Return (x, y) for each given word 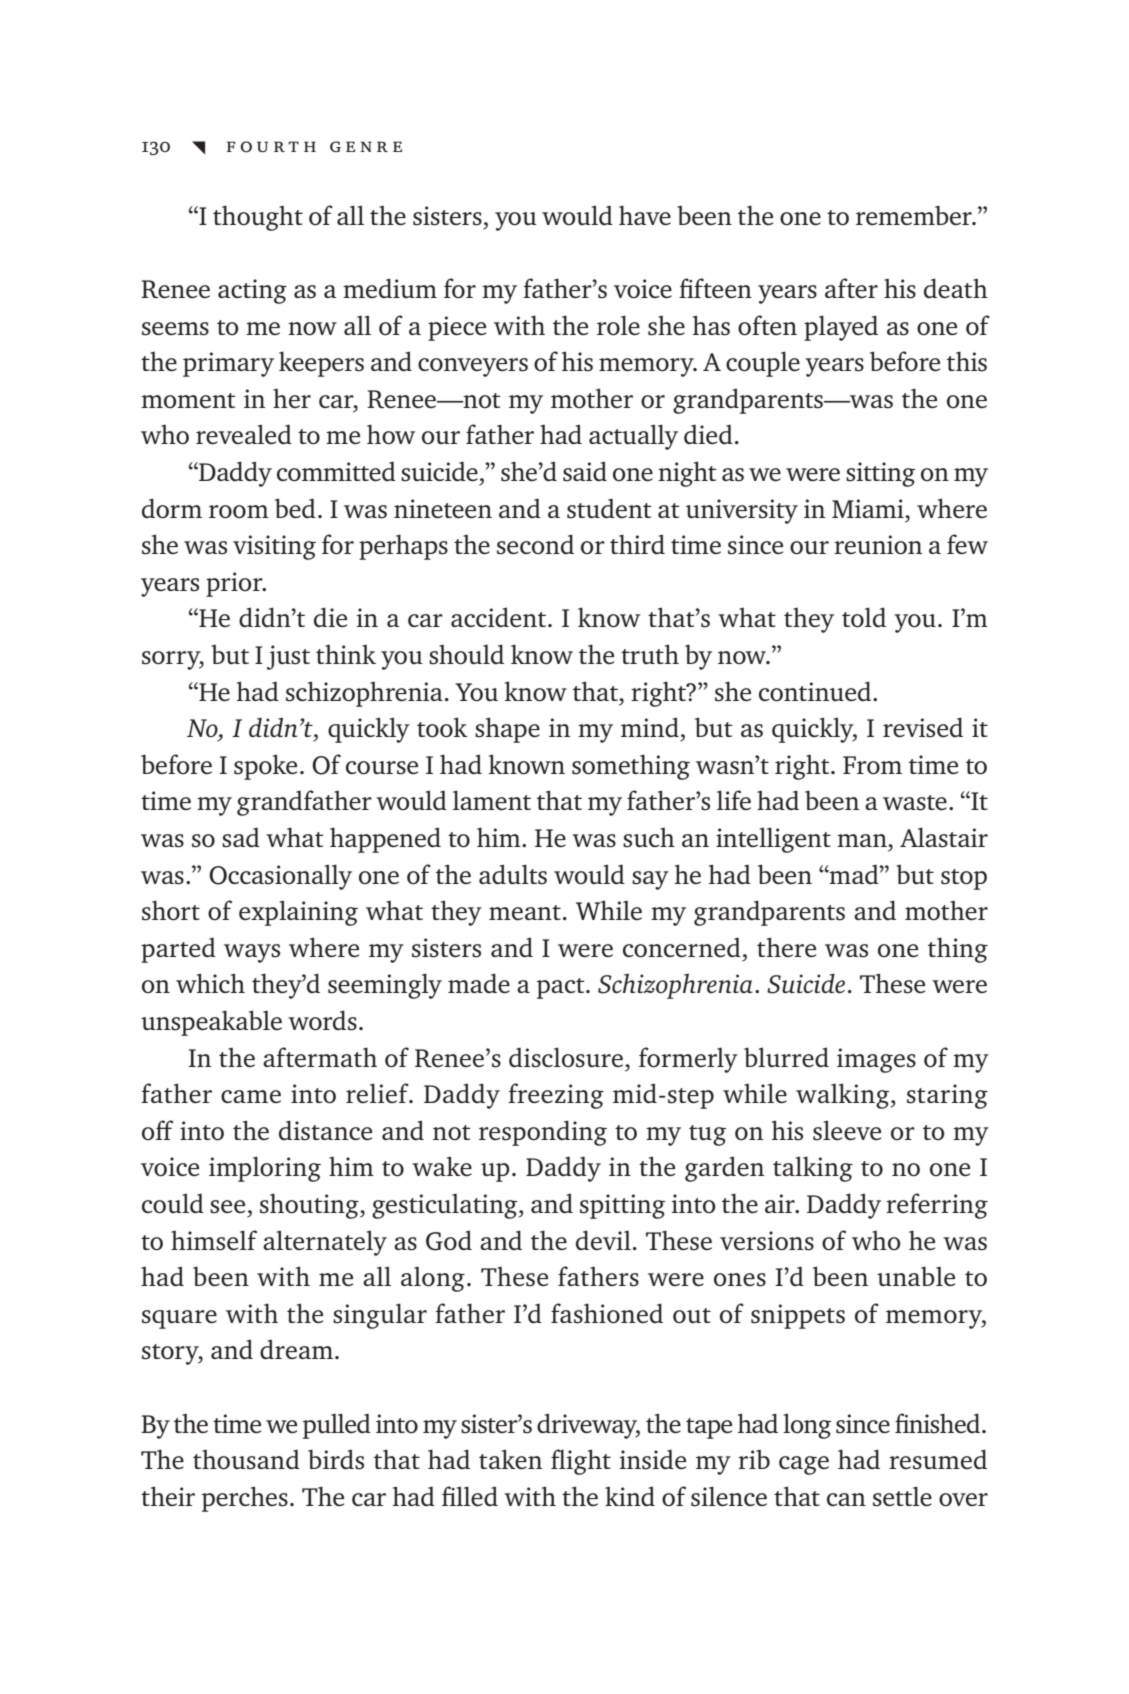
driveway (588, 1426)
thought (258, 218)
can (846, 1499)
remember (915, 215)
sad (241, 837)
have (645, 215)
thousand (246, 1459)
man (863, 840)
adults (513, 874)
